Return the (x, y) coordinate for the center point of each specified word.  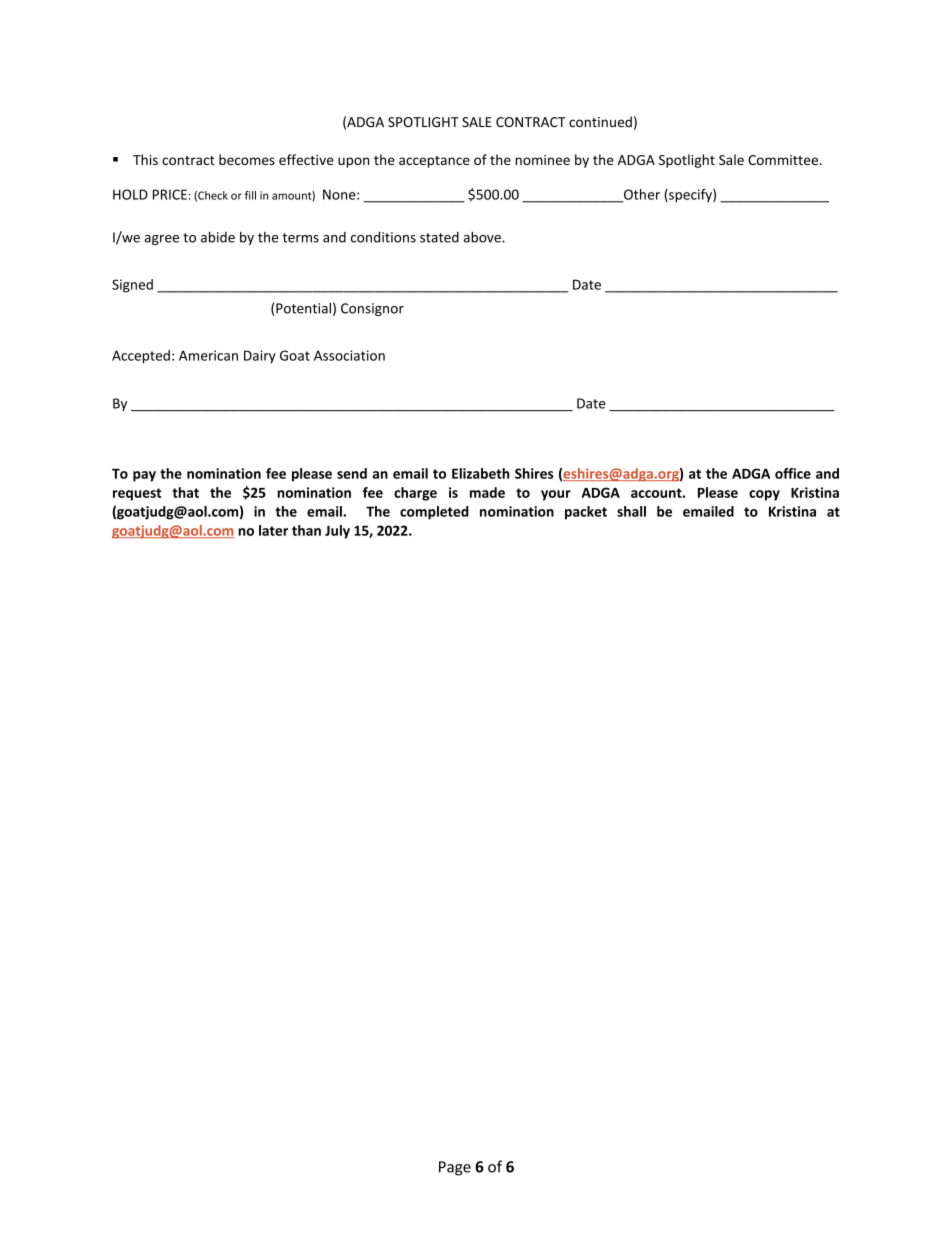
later (273, 530)
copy (764, 495)
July (337, 532)
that (185, 492)
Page (455, 1168)
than (306, 530)
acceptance (434, 162)
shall (631, 511)
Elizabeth (480, 473)
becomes (247, 159)
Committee (784, 160)
